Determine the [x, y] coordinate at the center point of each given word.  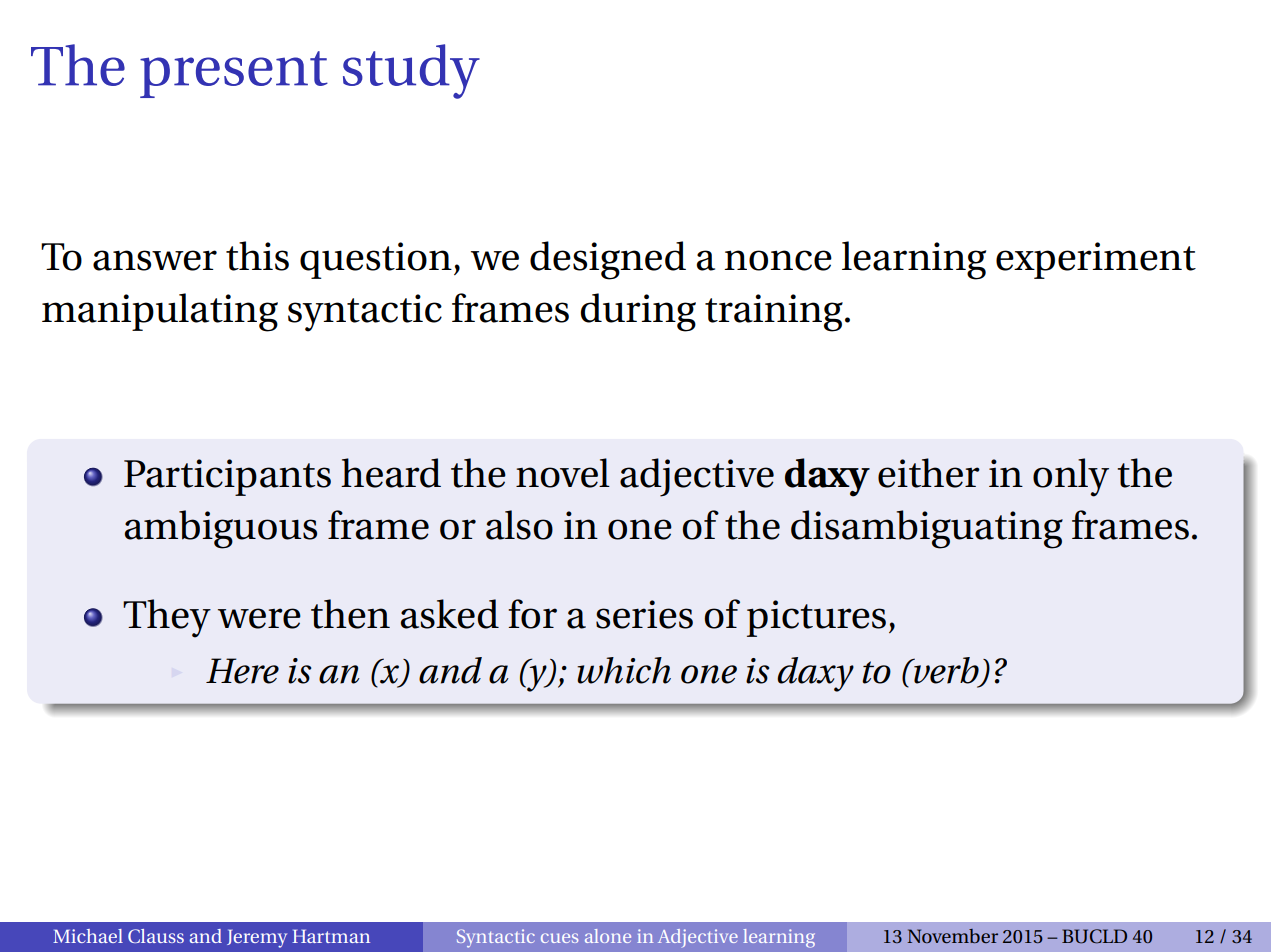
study [411, 71]
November [953, 936]
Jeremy [257, 938]
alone [608, 936]
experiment [1096, 260]
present [234, 74]
